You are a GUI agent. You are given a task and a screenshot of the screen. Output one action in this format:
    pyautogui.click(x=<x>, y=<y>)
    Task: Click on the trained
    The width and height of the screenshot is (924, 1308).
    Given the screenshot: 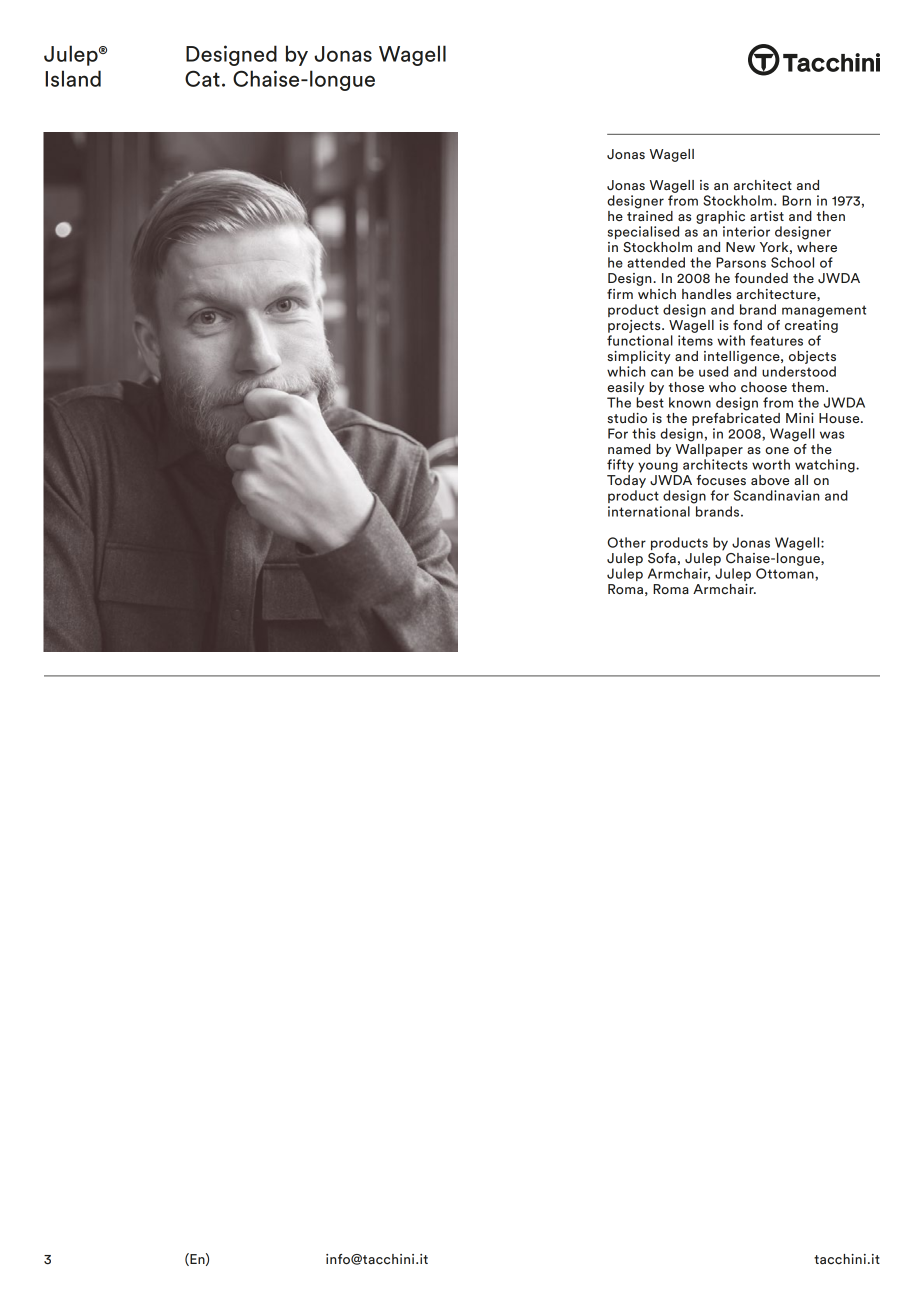 What is the action you would take?
    pyautogui.click(x=650, y=214)
